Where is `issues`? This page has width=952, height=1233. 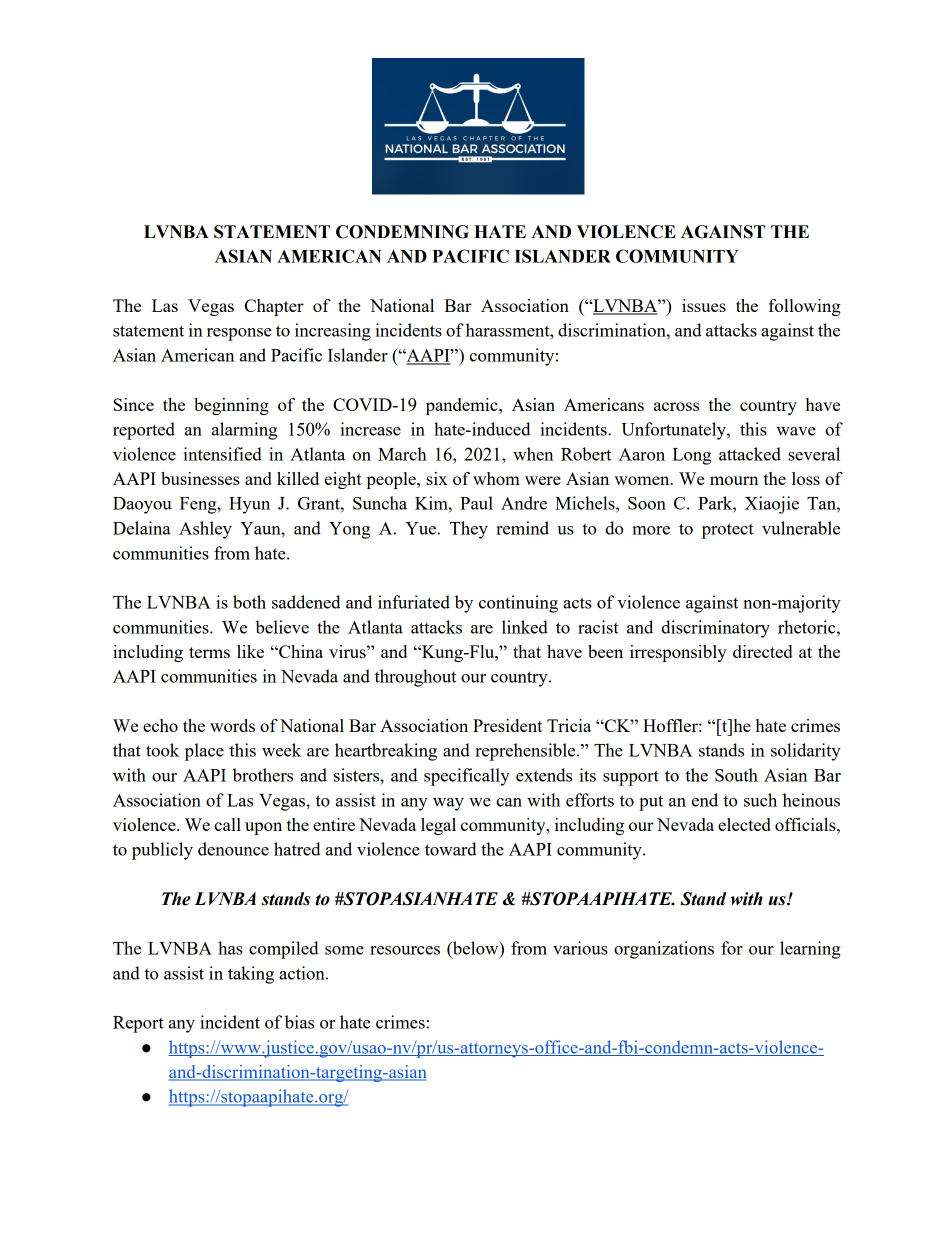 issues is located at coordinates (704, 305).
